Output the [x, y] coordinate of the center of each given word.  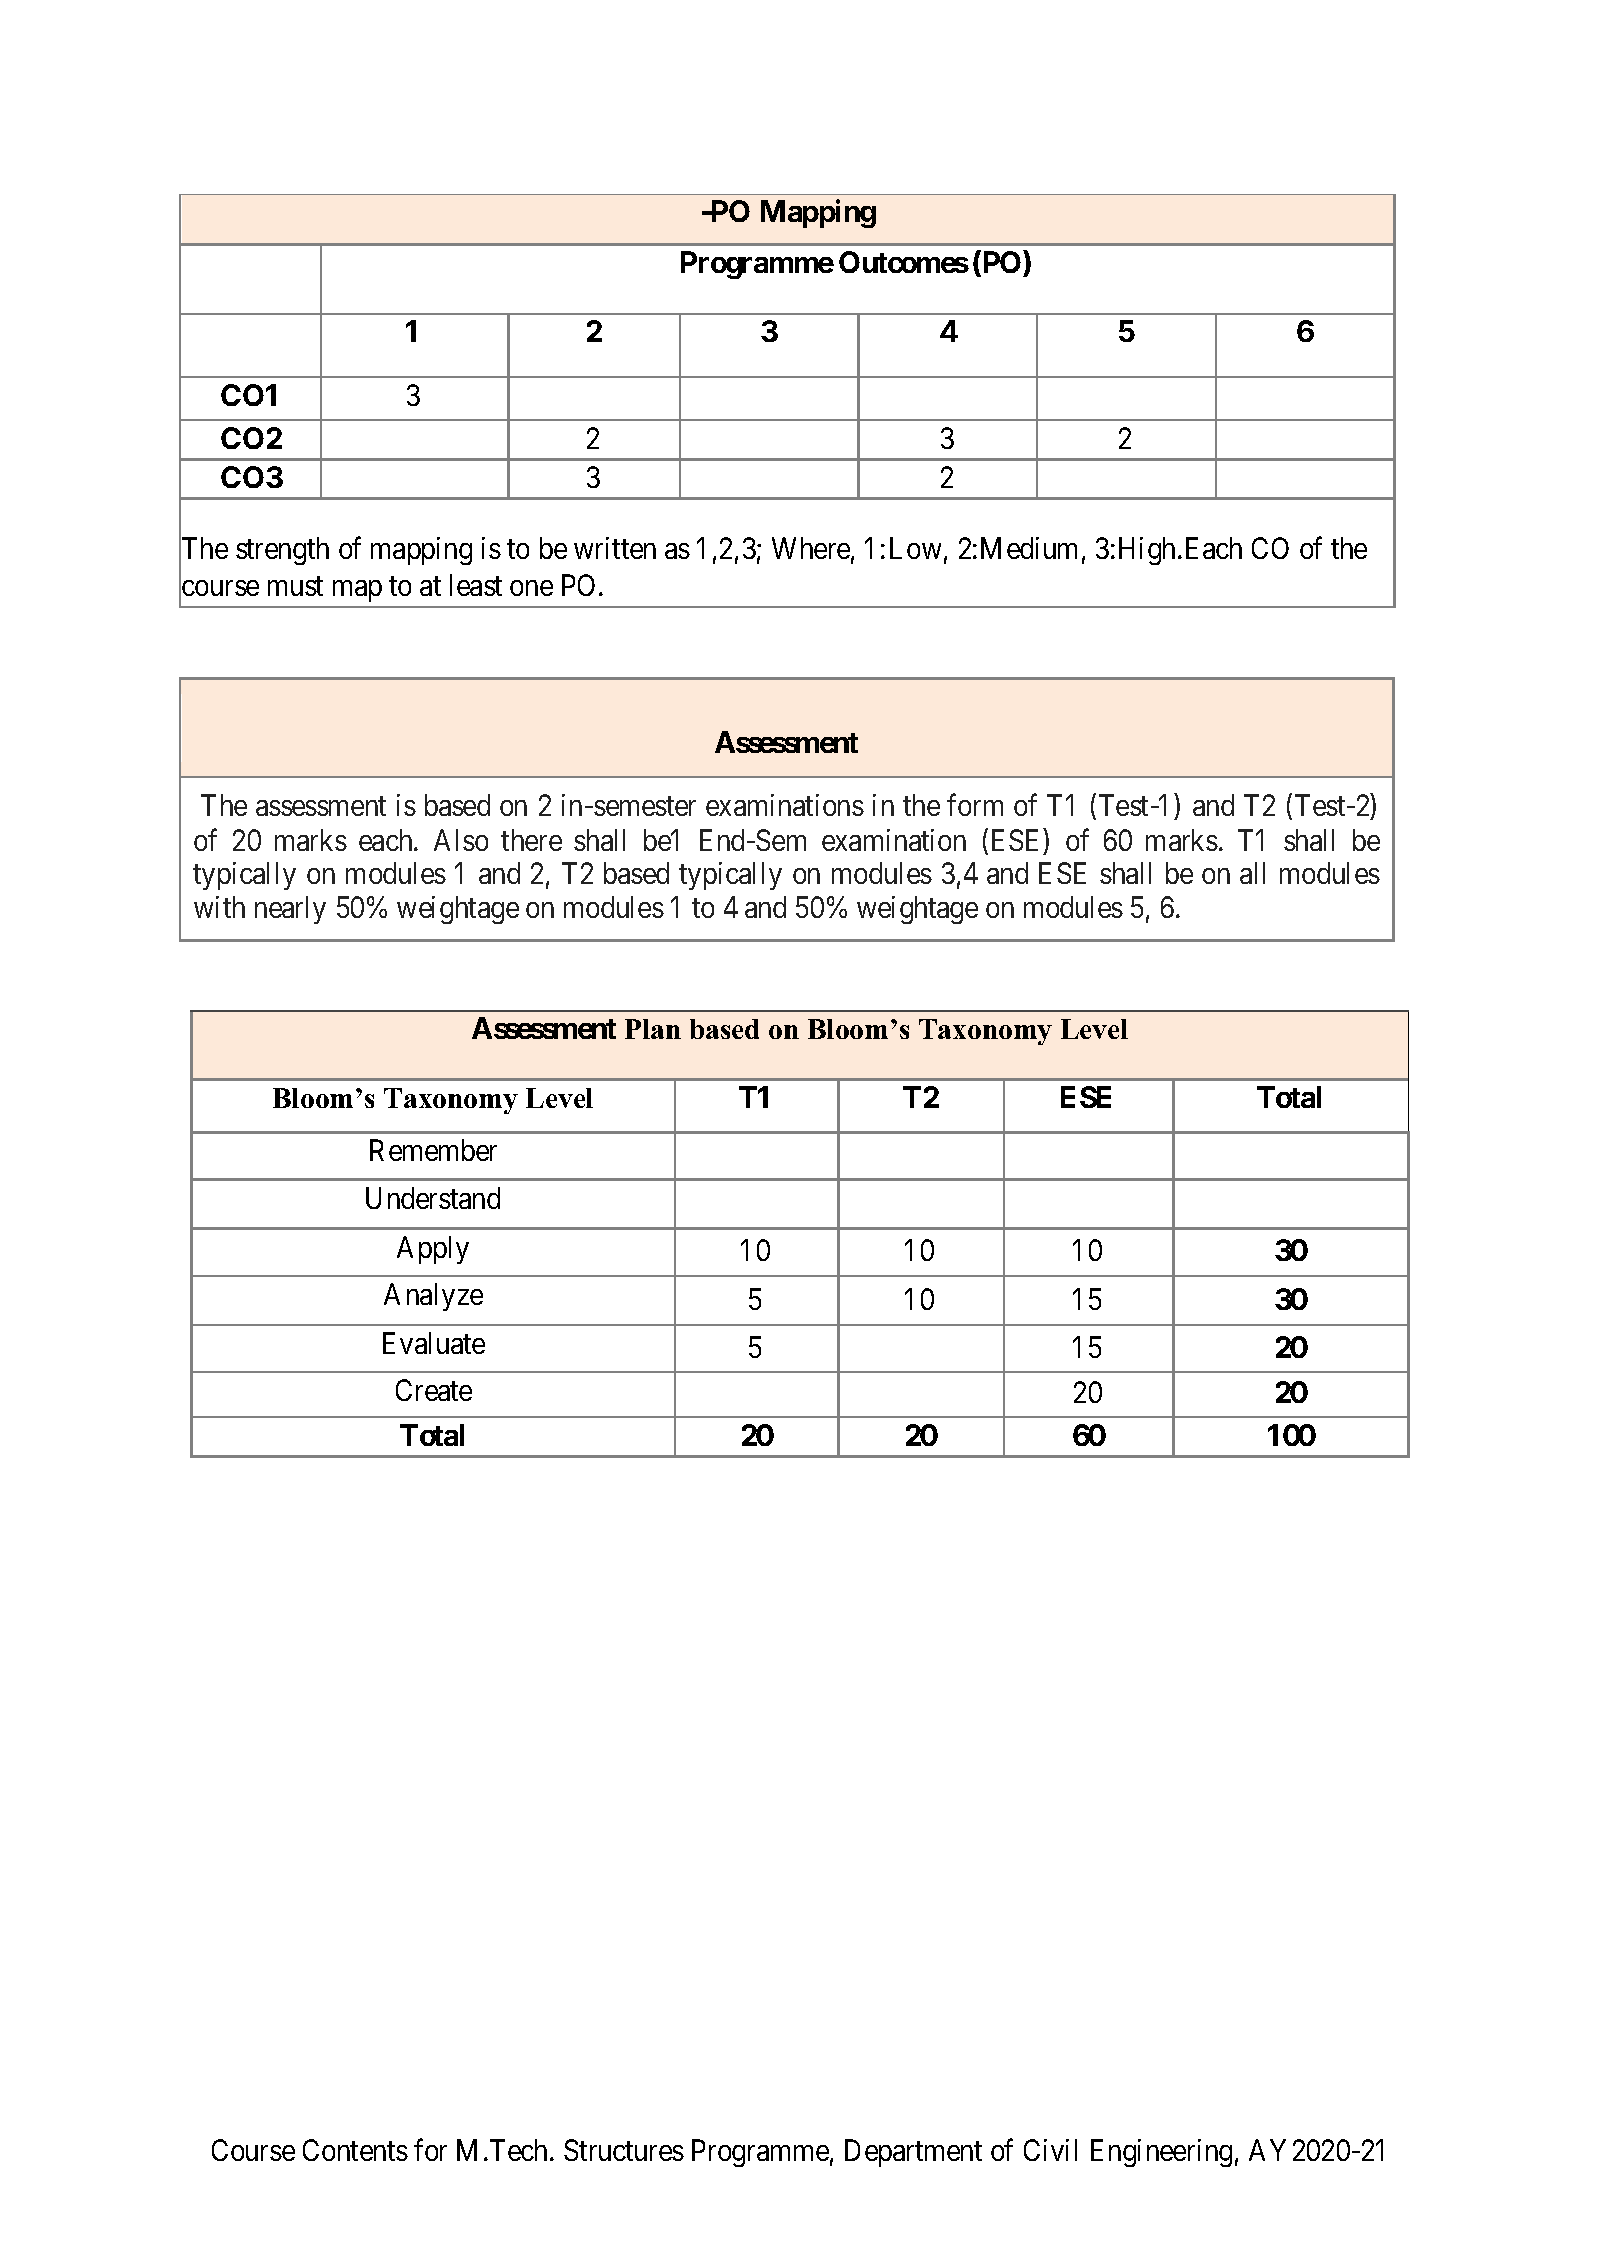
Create [434, 1390]
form [975, 805]
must [295, 586]
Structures [624, 2150]
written [615, 548]
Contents [355, 2150]
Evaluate [434, 1343]
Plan [653, 1029]
